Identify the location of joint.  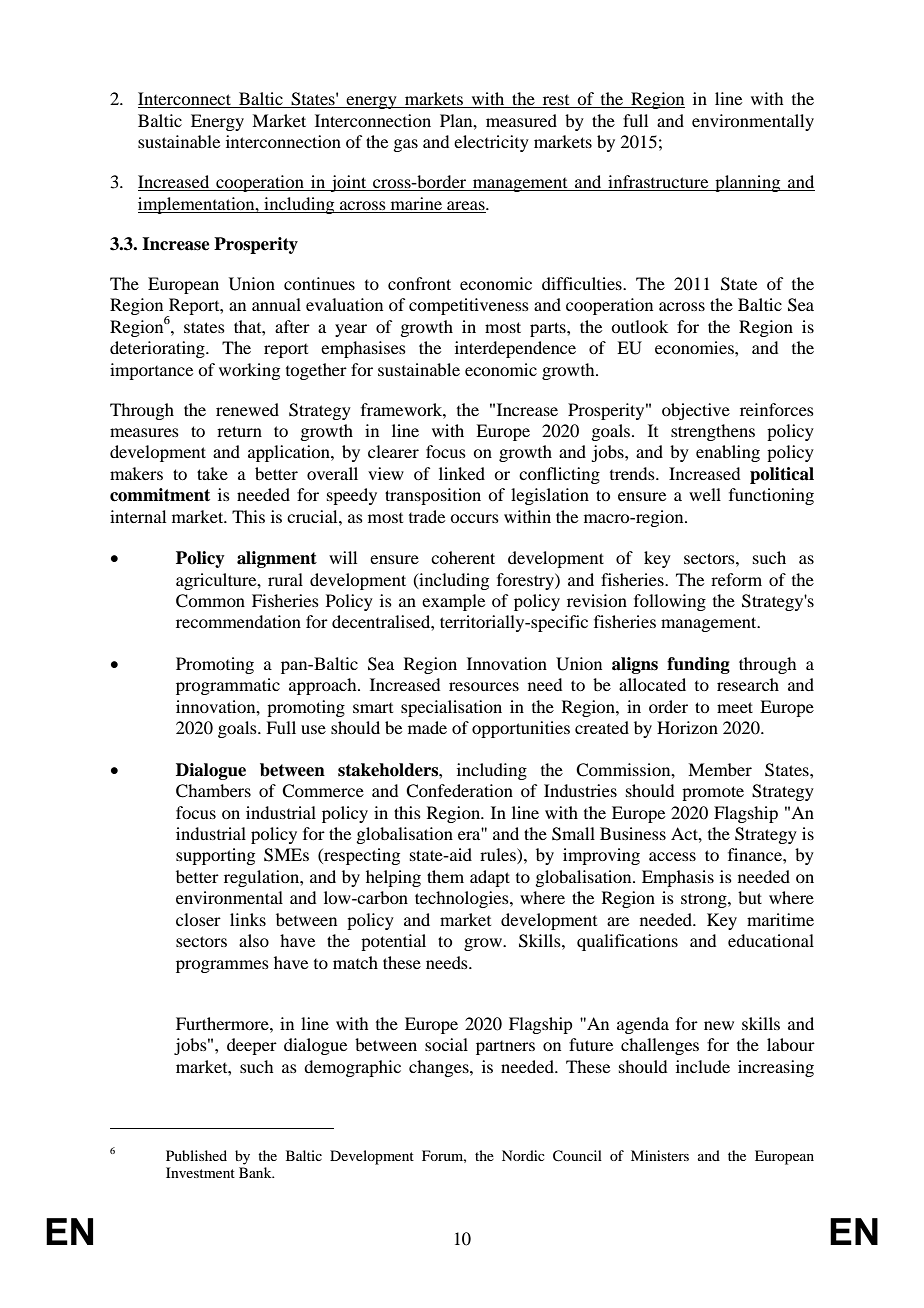
(348, 183).
